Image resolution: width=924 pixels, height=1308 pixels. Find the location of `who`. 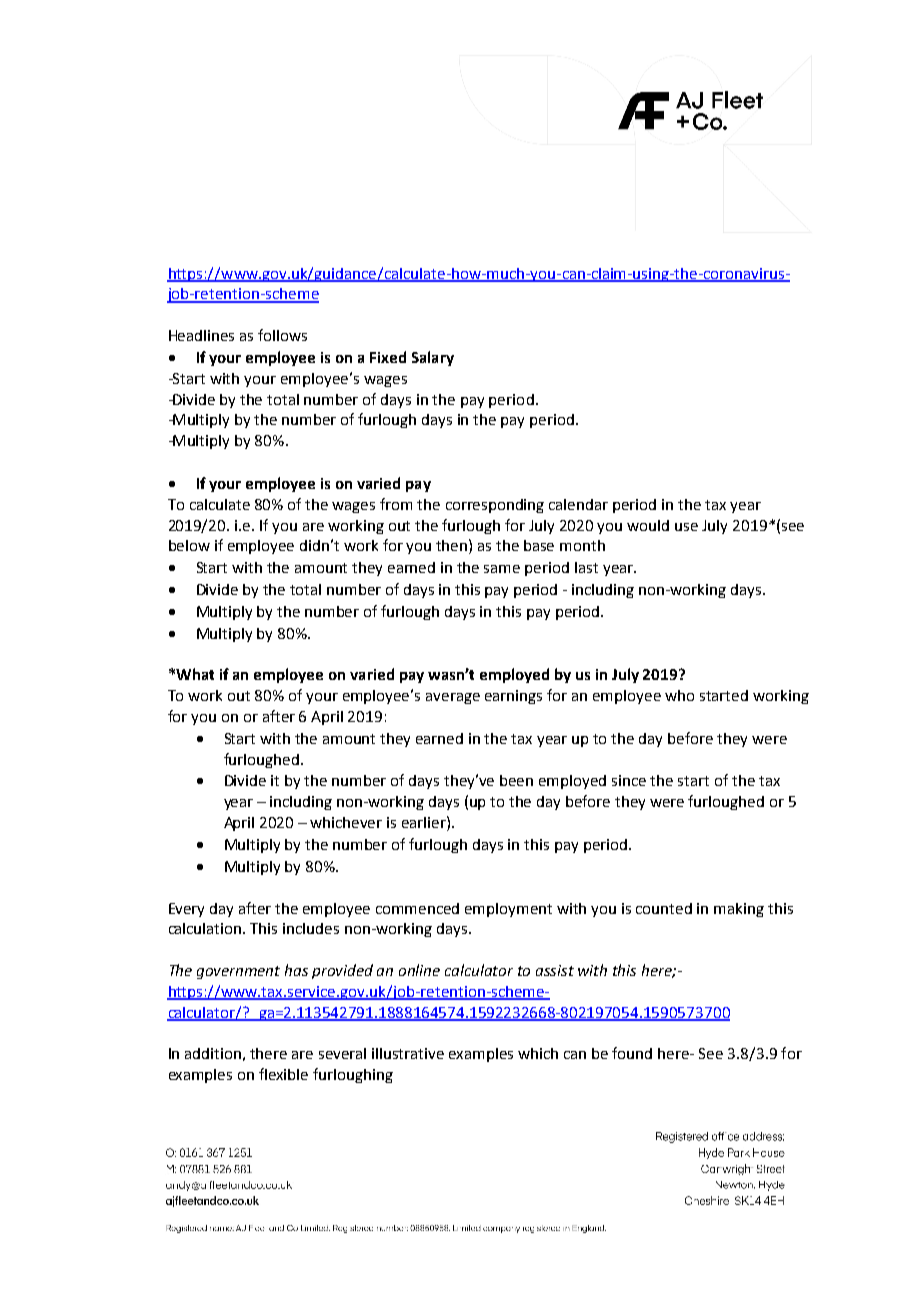

who is located at coordinates (679, 695).
